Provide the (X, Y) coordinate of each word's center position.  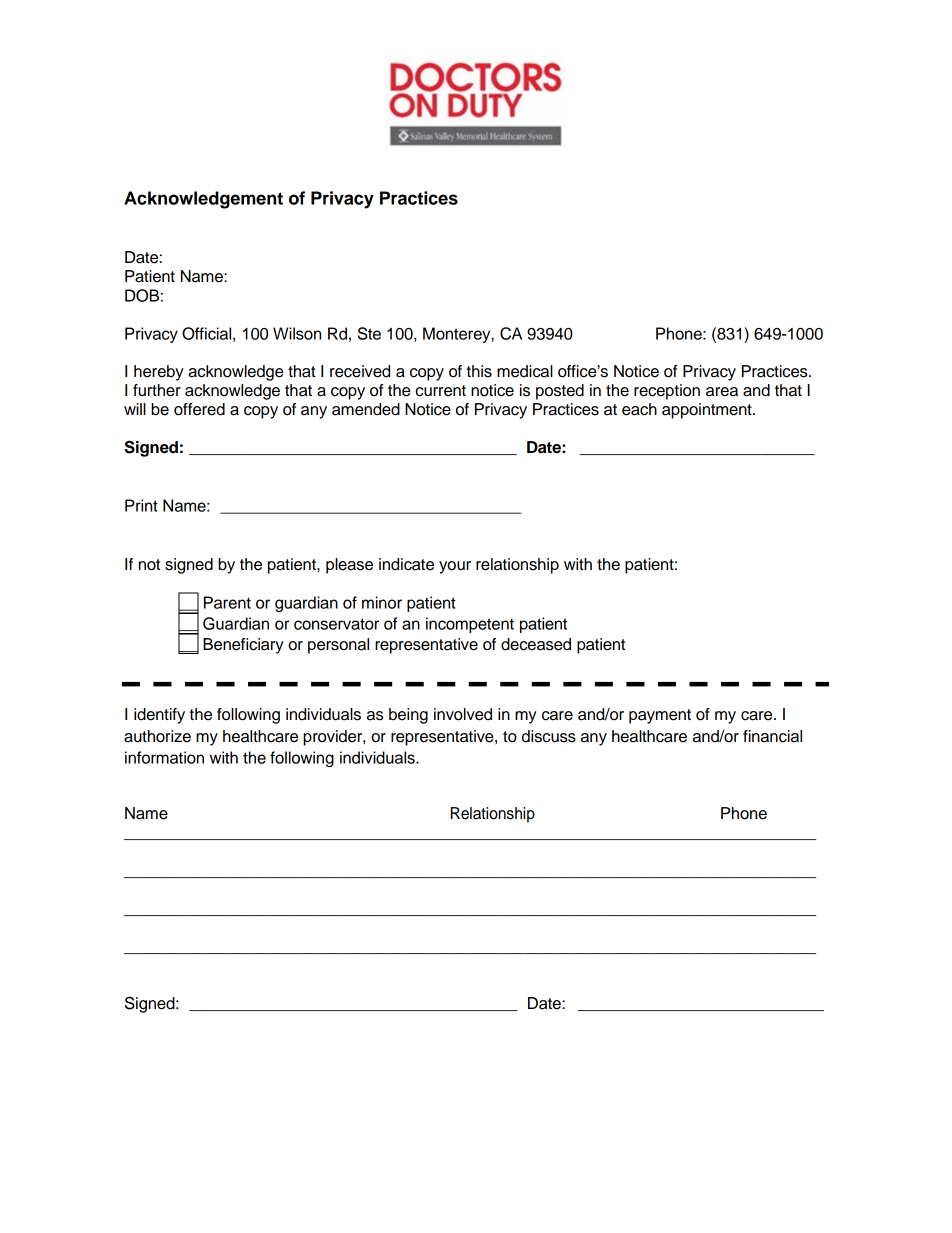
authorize (157, 736)
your (455, 567)
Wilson (297, 333)
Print (141, 505)
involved (463, 714)
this (479, 371)
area (722, 392)
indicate (406, 564)
